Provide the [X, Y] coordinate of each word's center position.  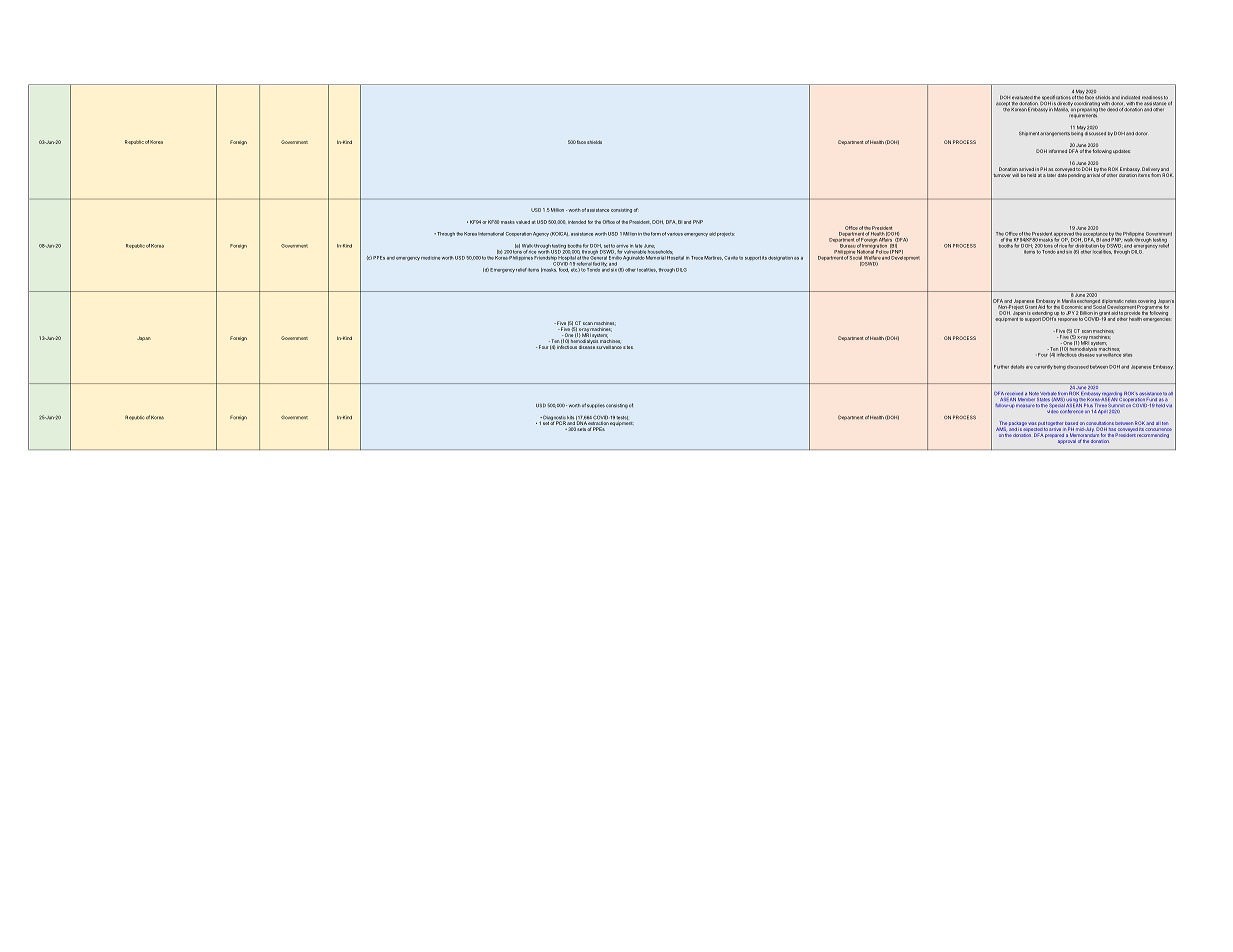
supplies [596, 406]
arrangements [1055, 134]
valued [523, 222]
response [1068, 319]
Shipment [1029, 133]
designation [780, 258]
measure [1025, 405]
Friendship [546, 259]
